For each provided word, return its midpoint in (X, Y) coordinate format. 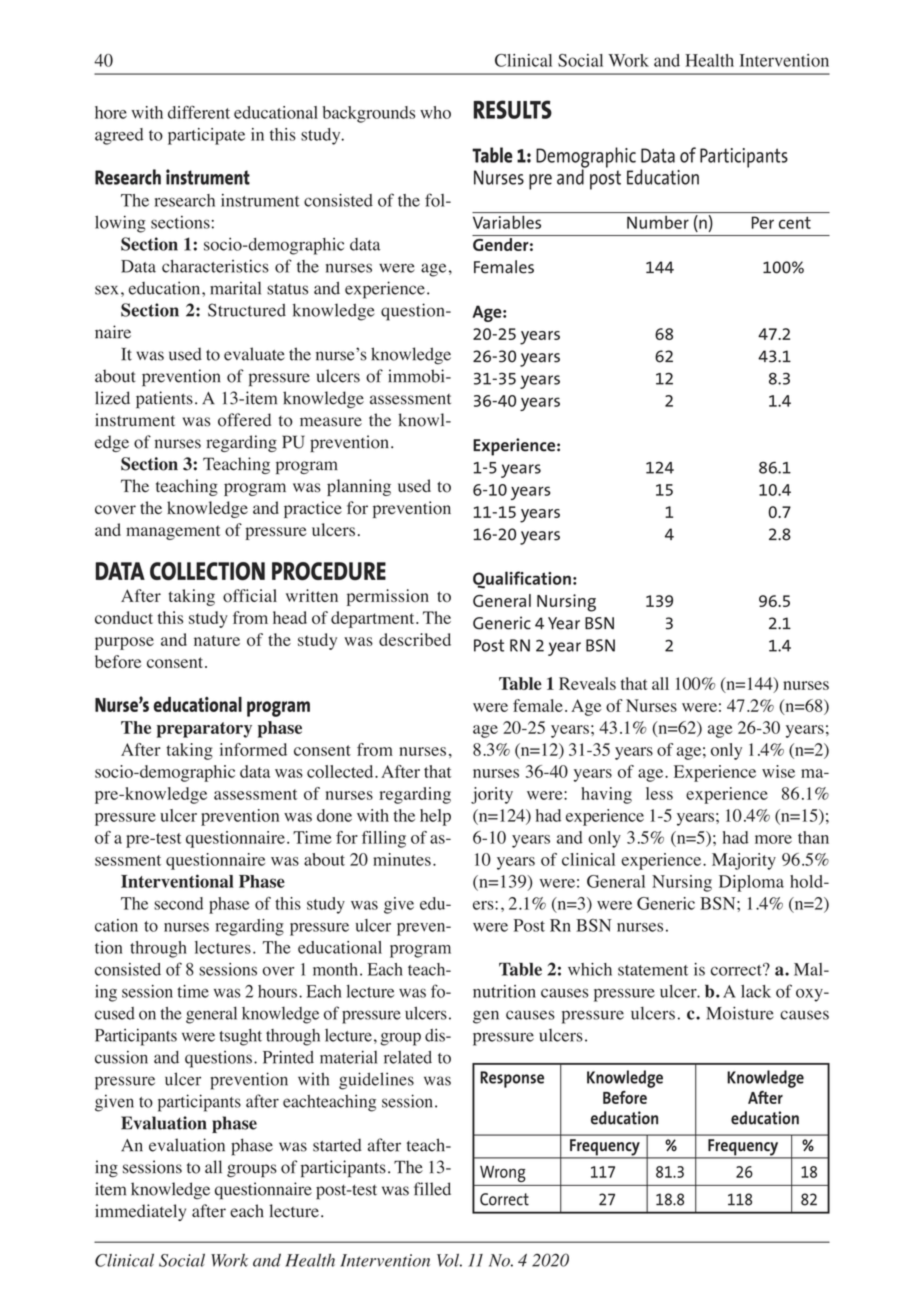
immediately (140, 1212)
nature (217, 640)
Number (658, 222)
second (178, 903)
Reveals (587, 683)
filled (432, 1189)
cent (795, 223)
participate (206, 136)
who (435, 112)
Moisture (740, 1013)
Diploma (751, 883)
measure (331, 422)
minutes (402, 859)
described (415, 639)
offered (244, 420)
